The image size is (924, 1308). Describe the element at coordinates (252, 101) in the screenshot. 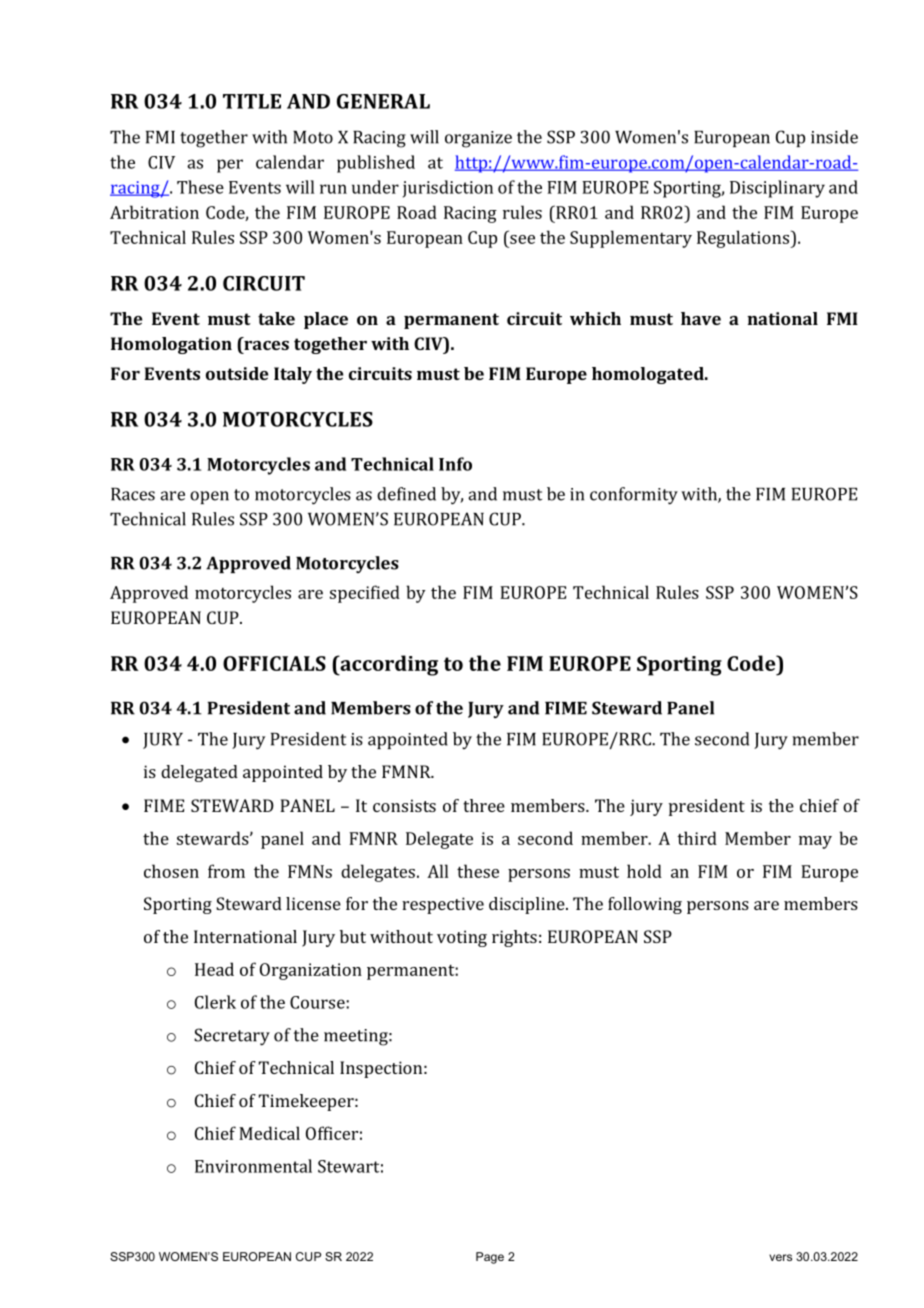

I see `TITLE` at that location.
